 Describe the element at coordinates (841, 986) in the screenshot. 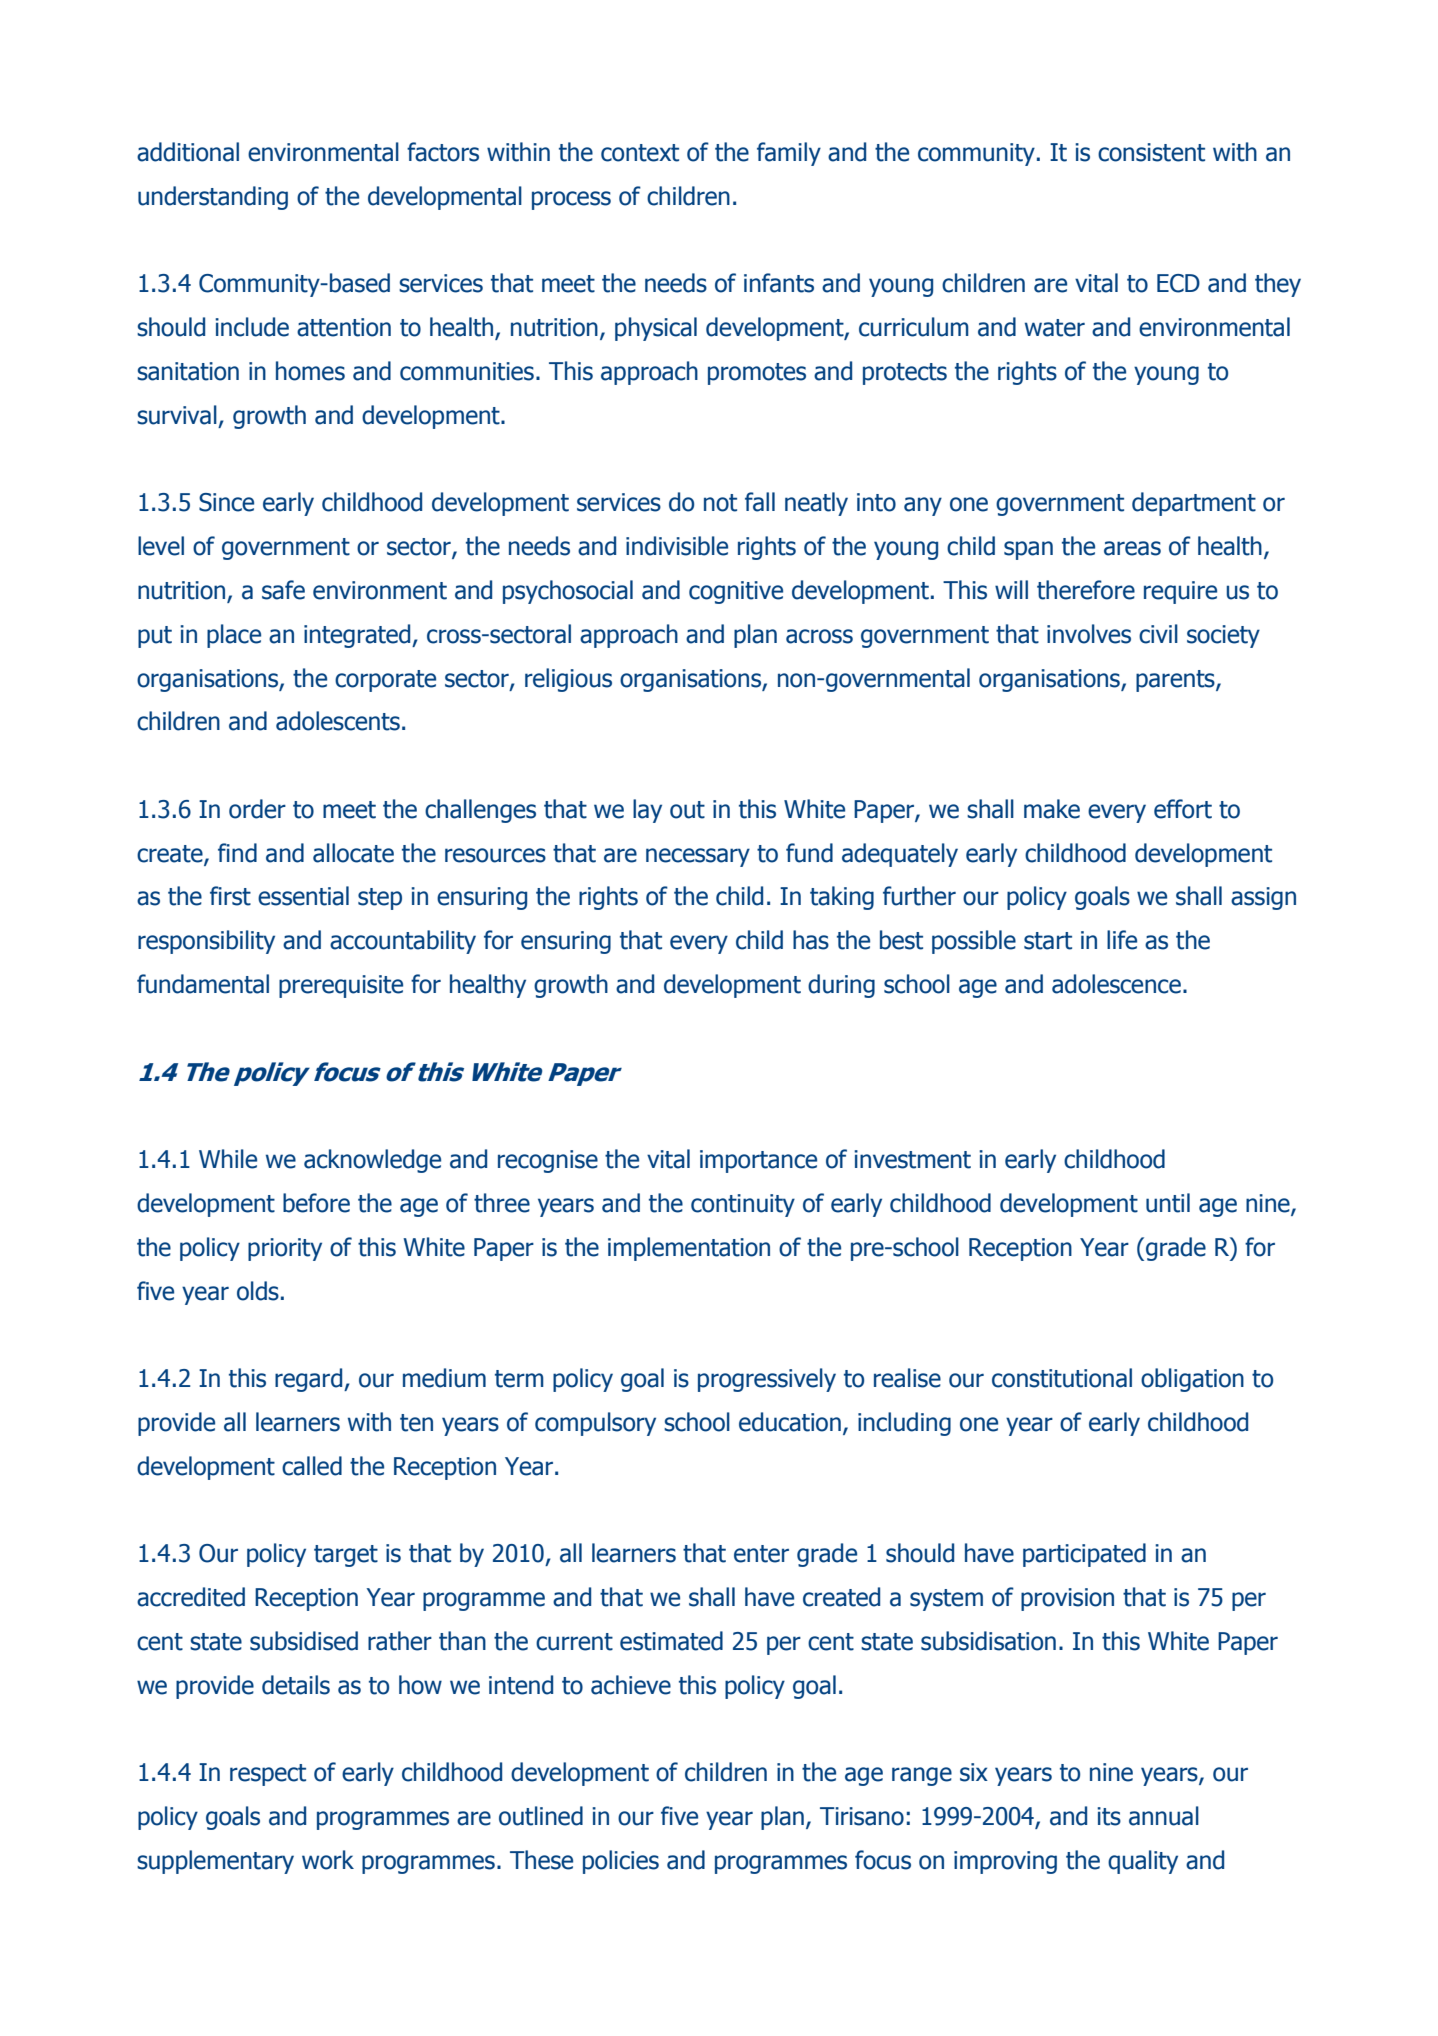

I see `during` at that location.
